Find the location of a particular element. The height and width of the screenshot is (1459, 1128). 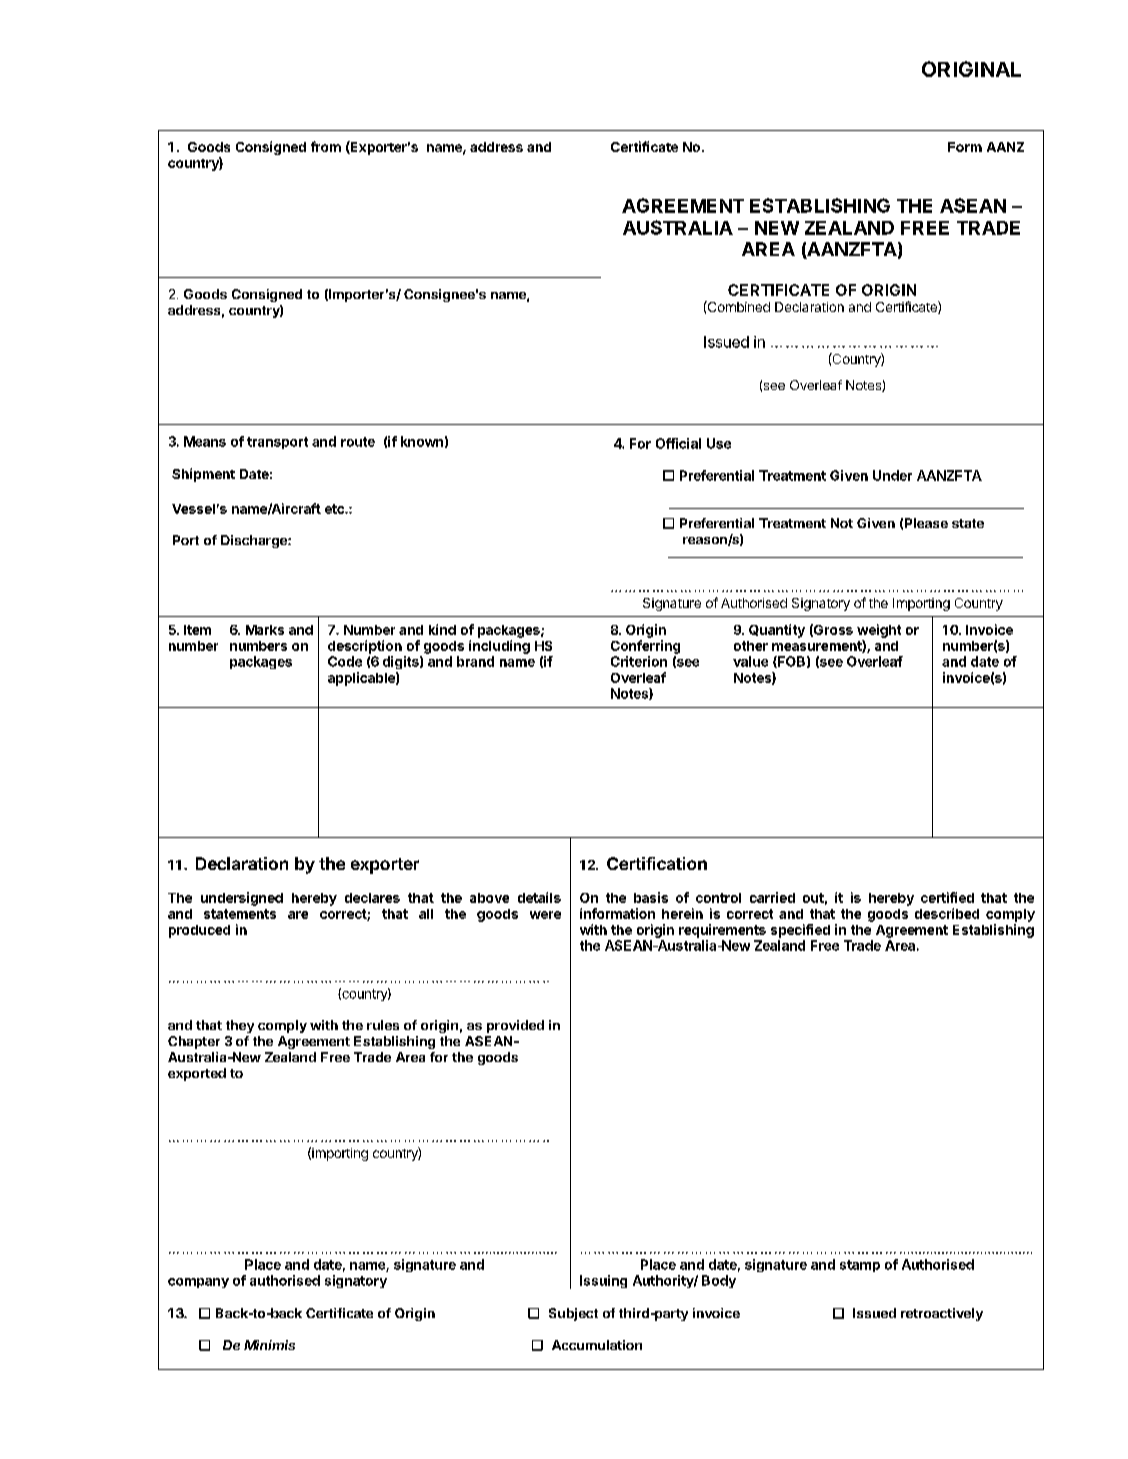

Official is located at coordinates (678, 443).
